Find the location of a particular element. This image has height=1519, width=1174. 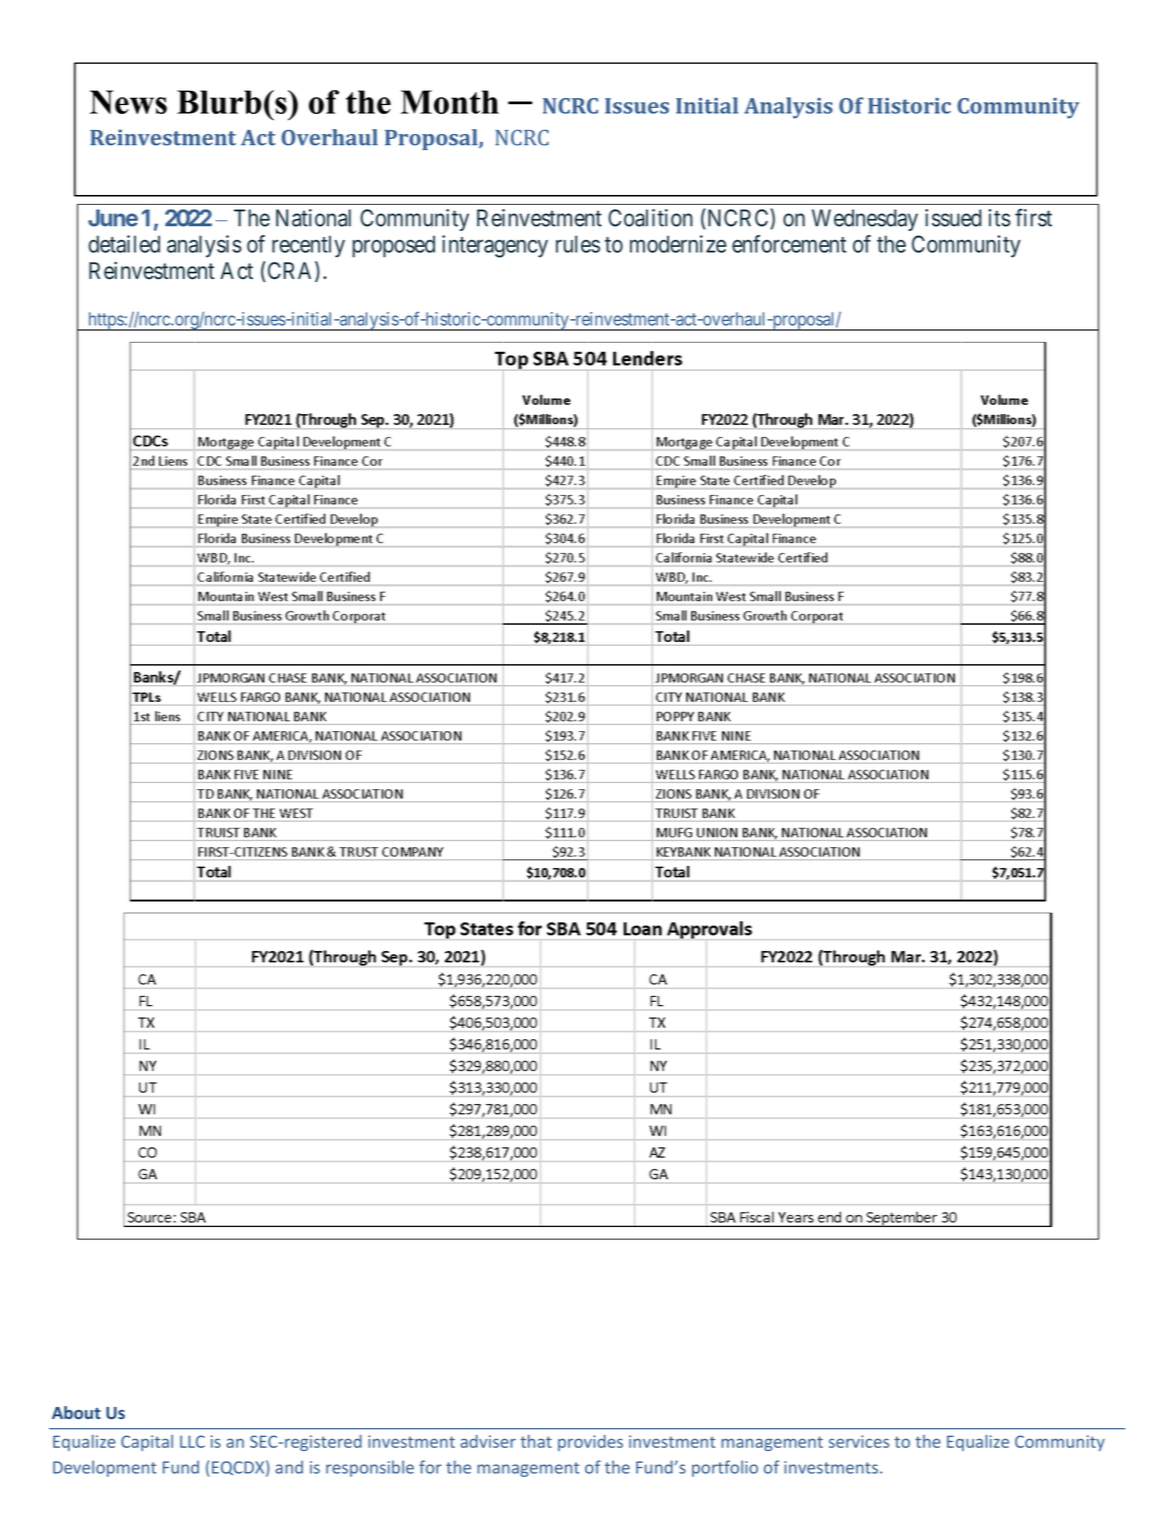

enforcement is located at coordinates (789, 244).
